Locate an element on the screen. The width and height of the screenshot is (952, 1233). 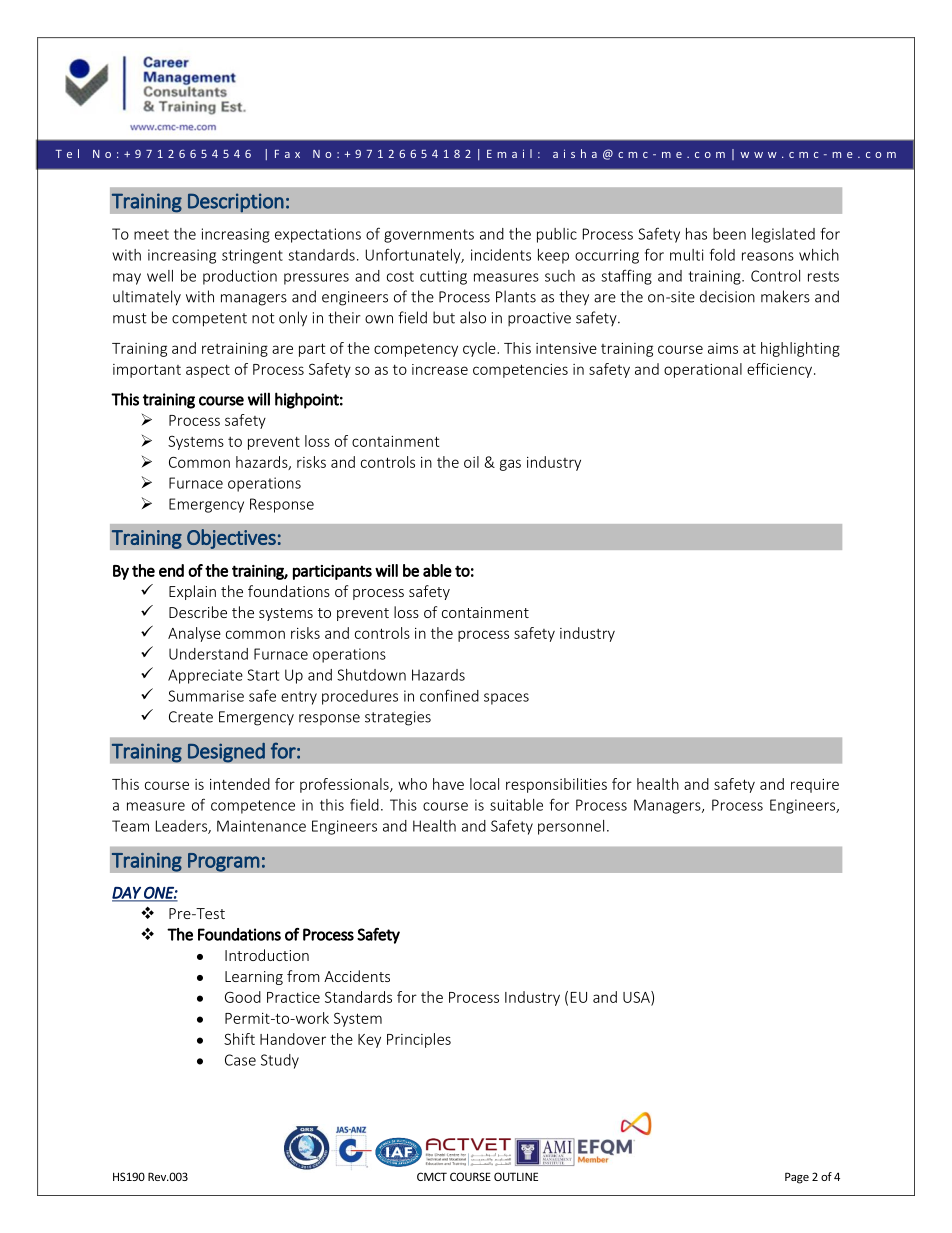
been is located at coordinates (729, 234).
